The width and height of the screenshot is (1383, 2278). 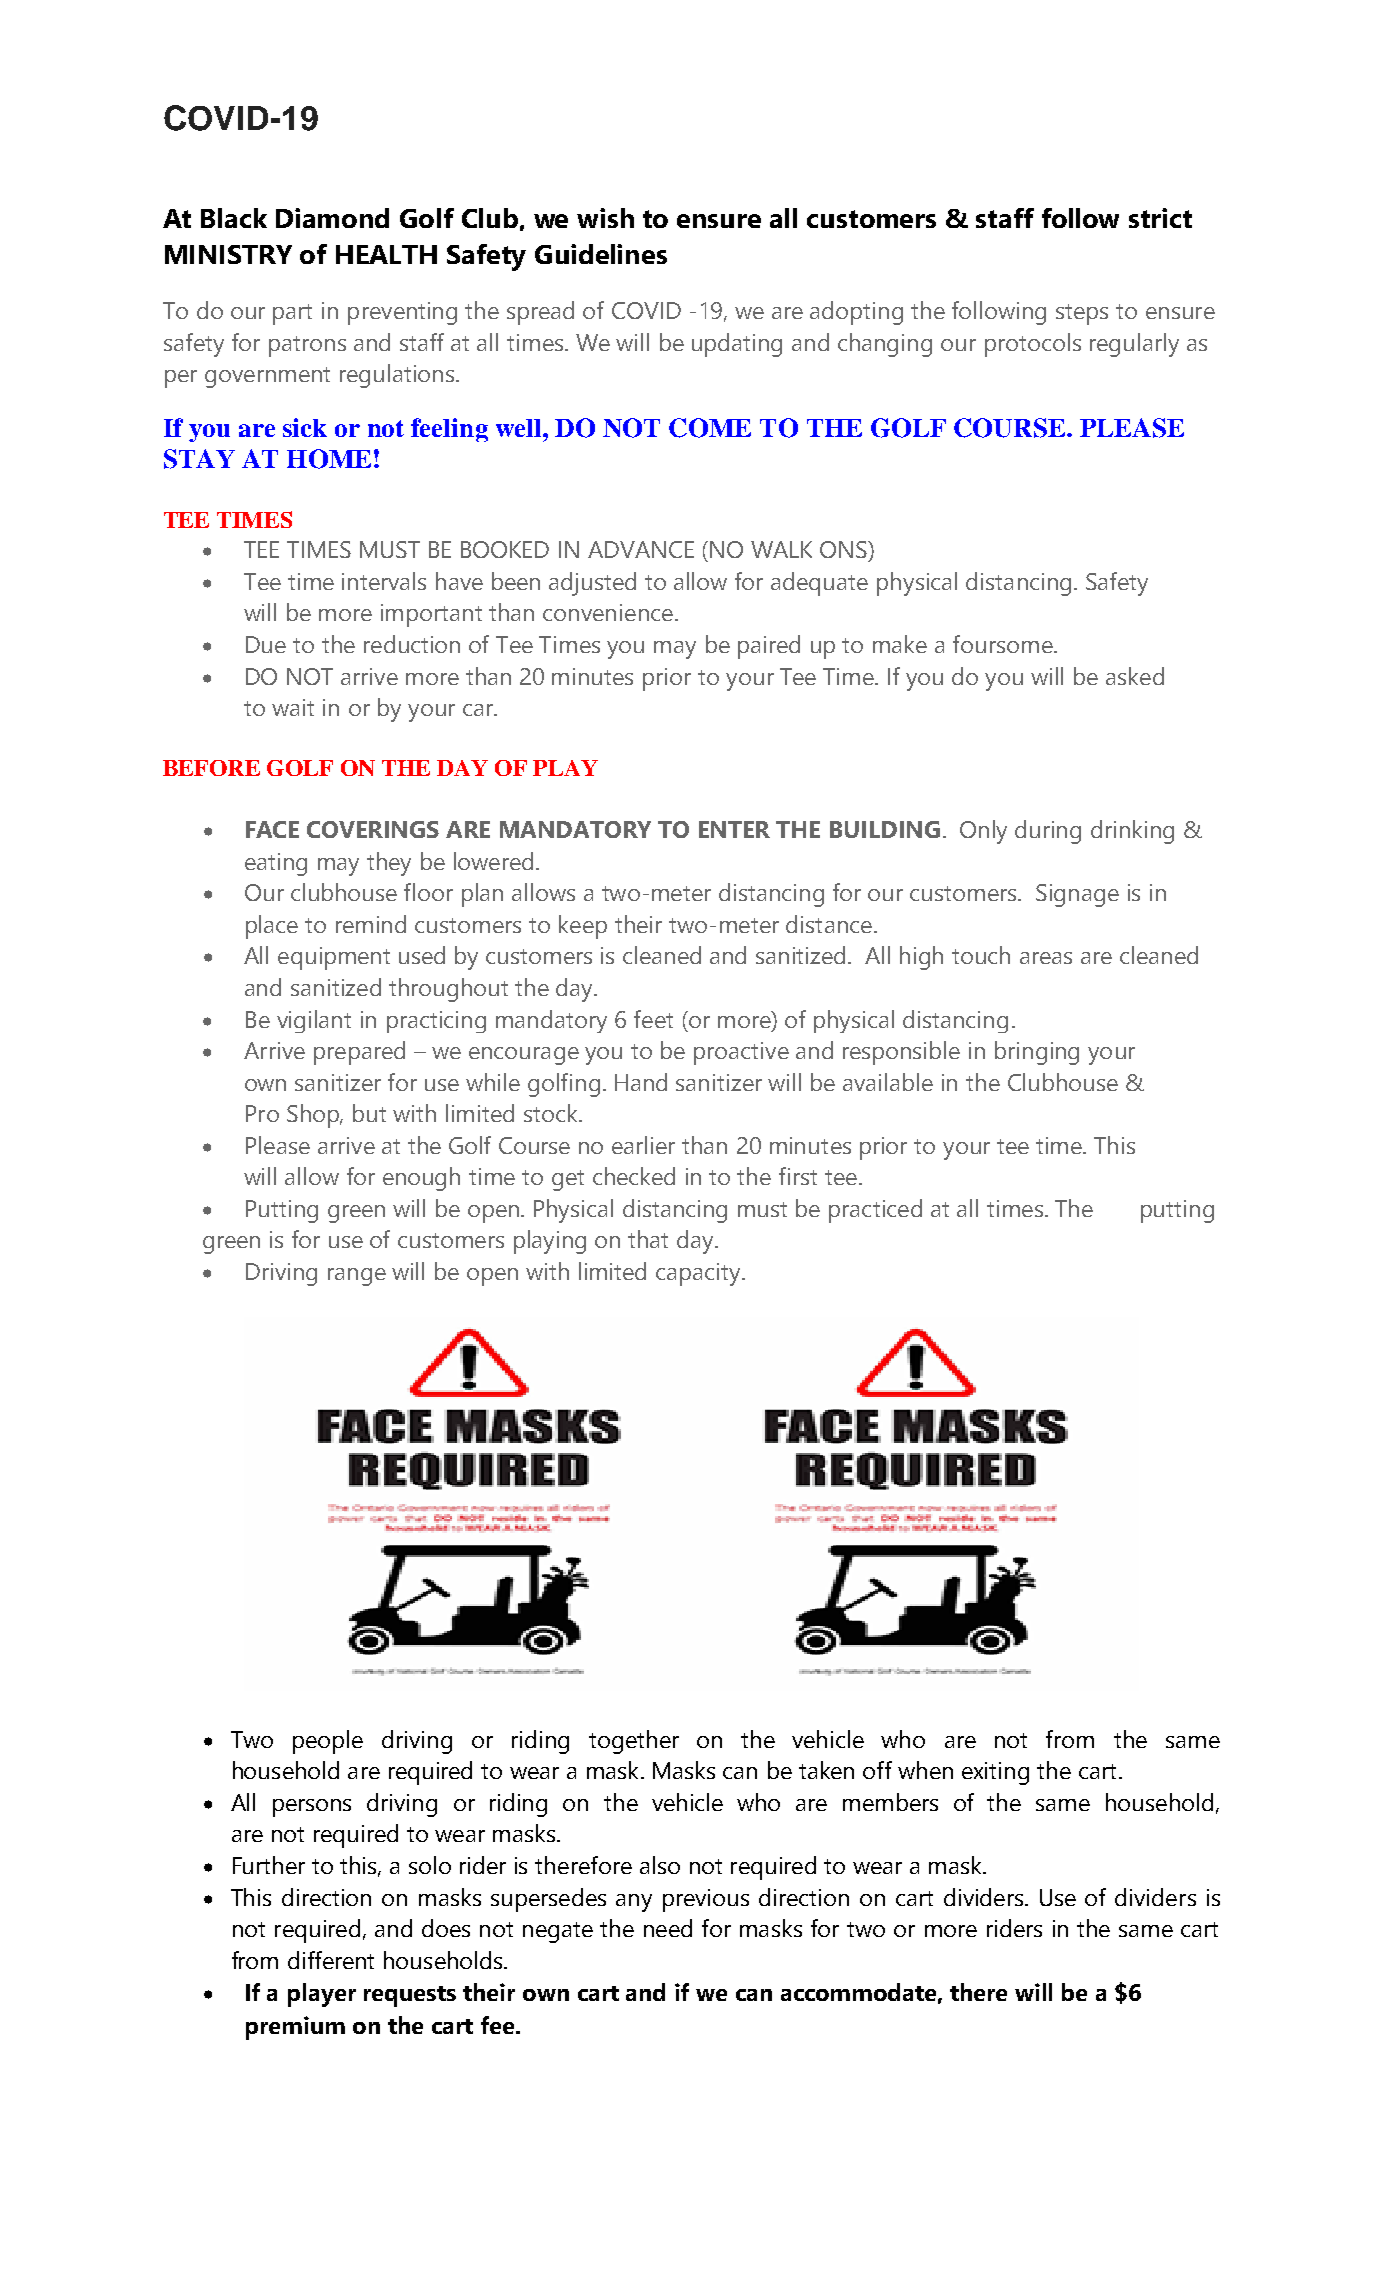 I want to click on paired, so click(x=769, y=647).
